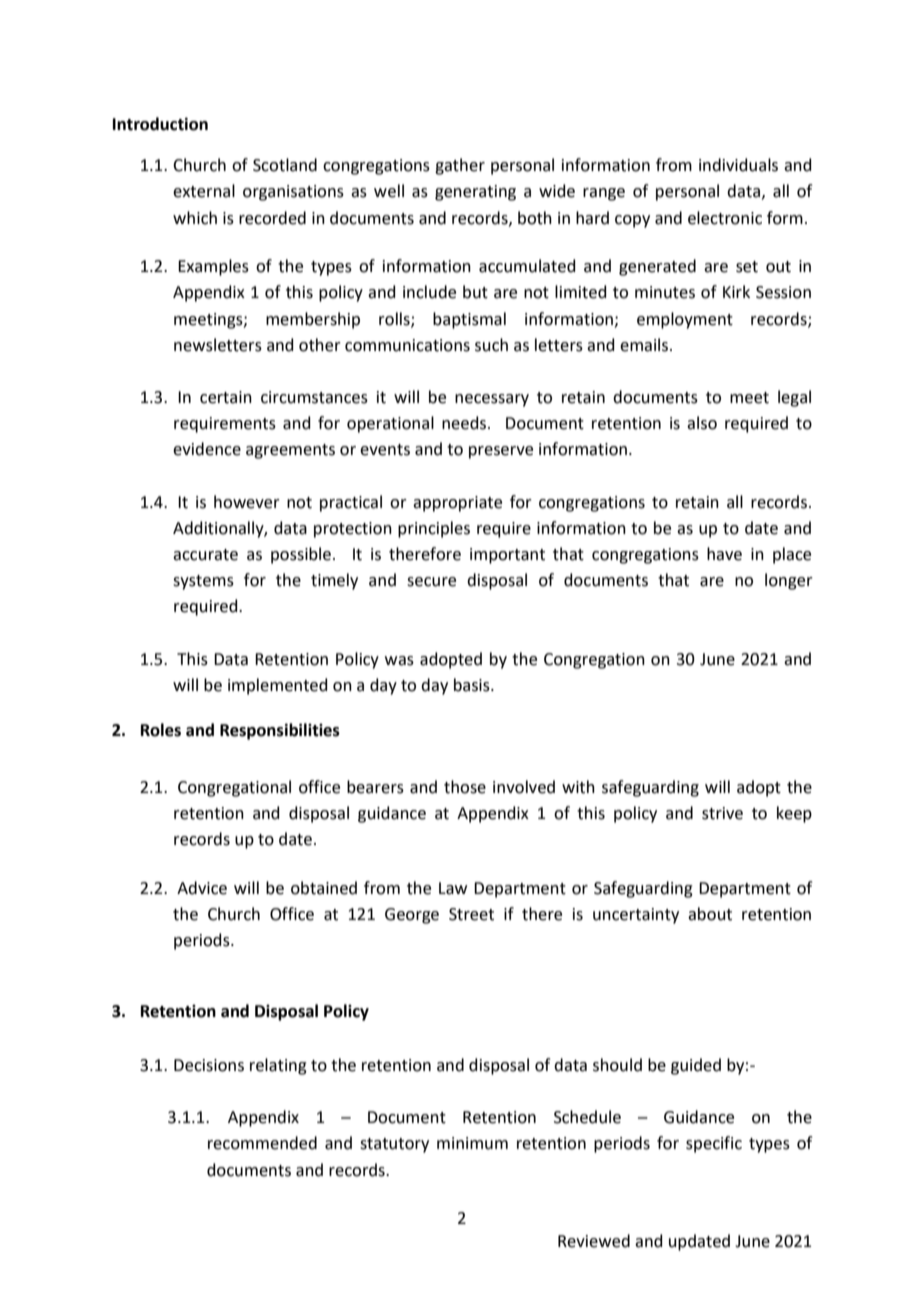  Describe the element at coordinates (714, 1144) in the screenshot. I see `specific` at that location.
